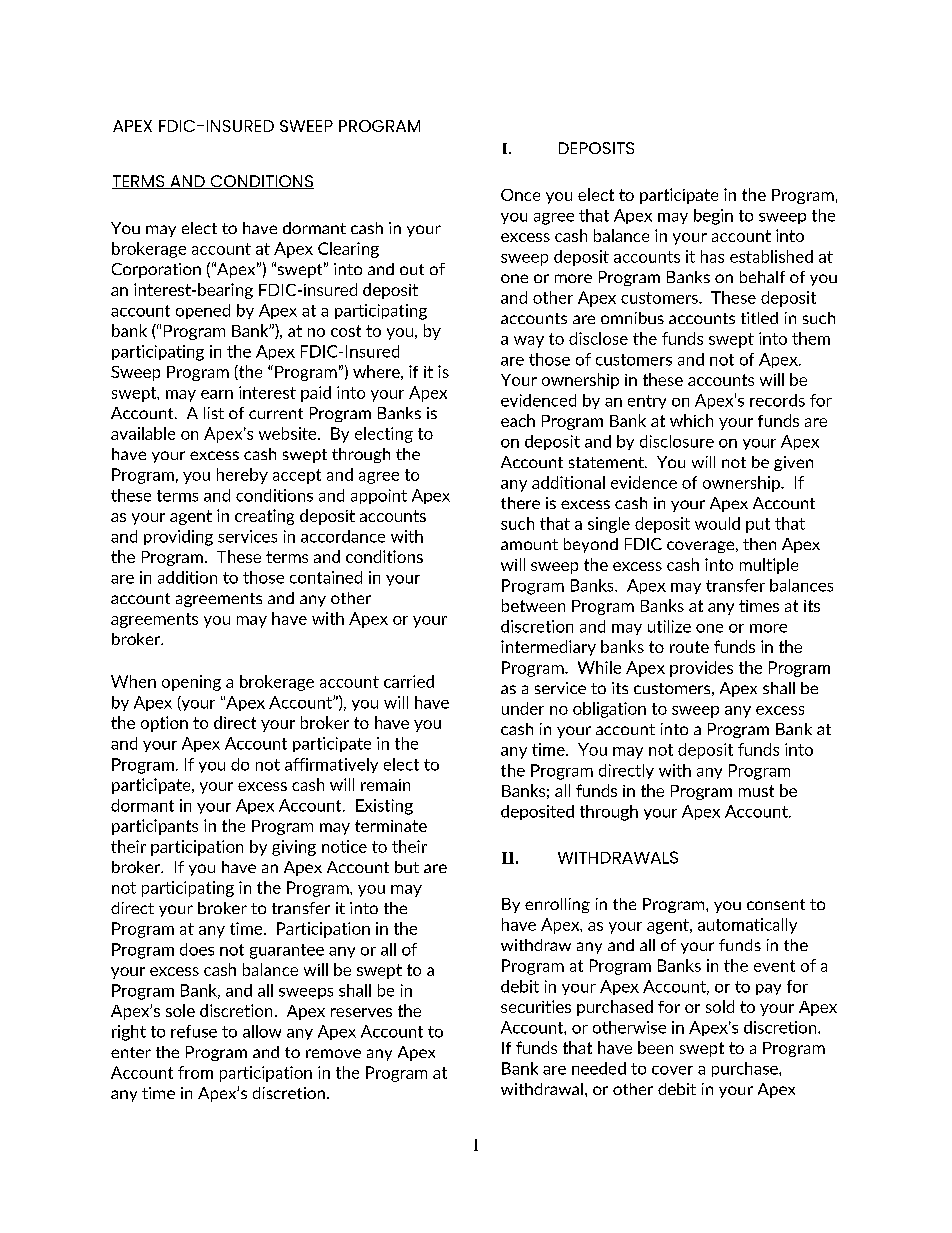 The image size is (952, 1233). Describe the element at coordinates (717, 523) in the page. I see `would` at that location.
